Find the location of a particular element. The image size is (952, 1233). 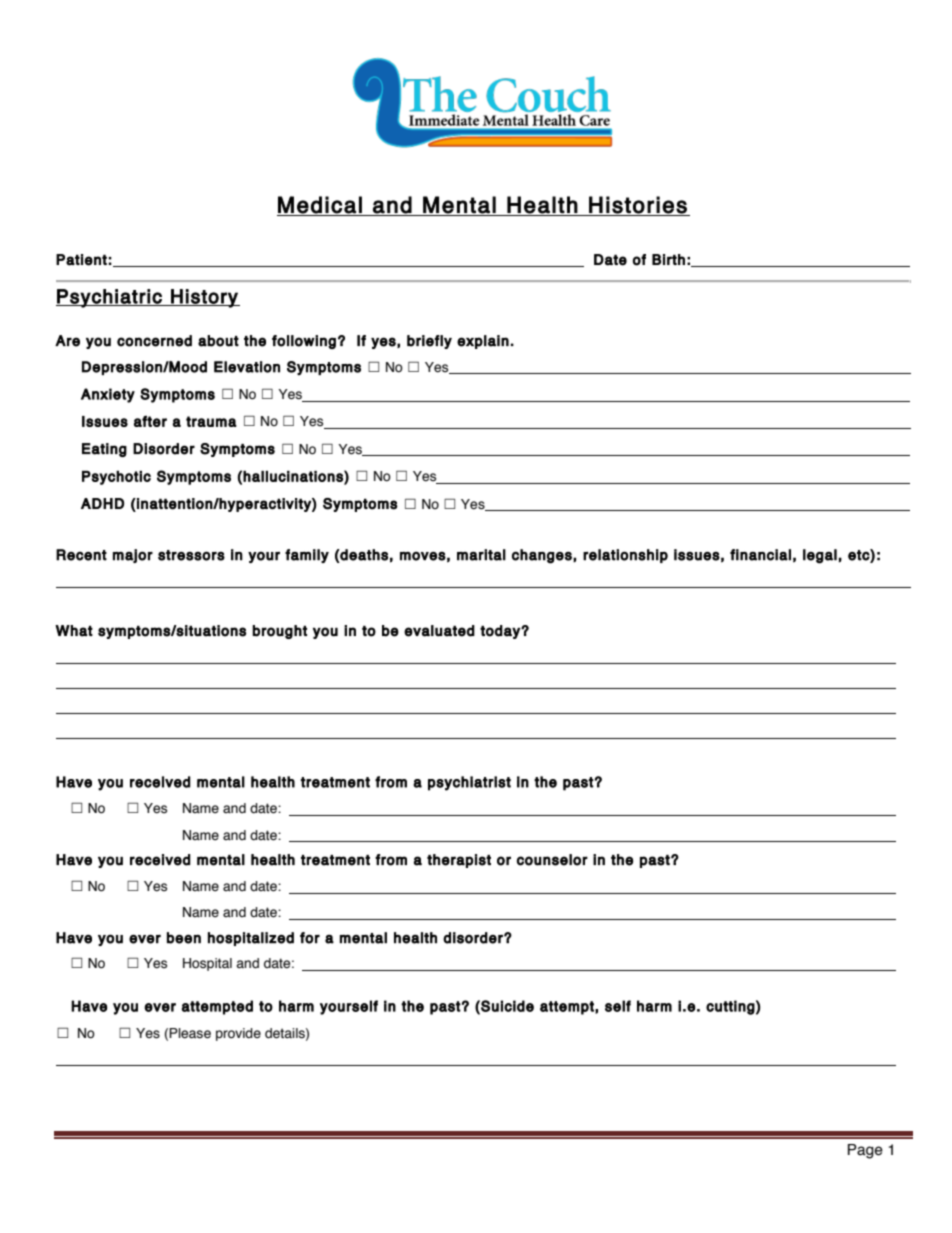

Page is located at coordinates (865, 1151).
